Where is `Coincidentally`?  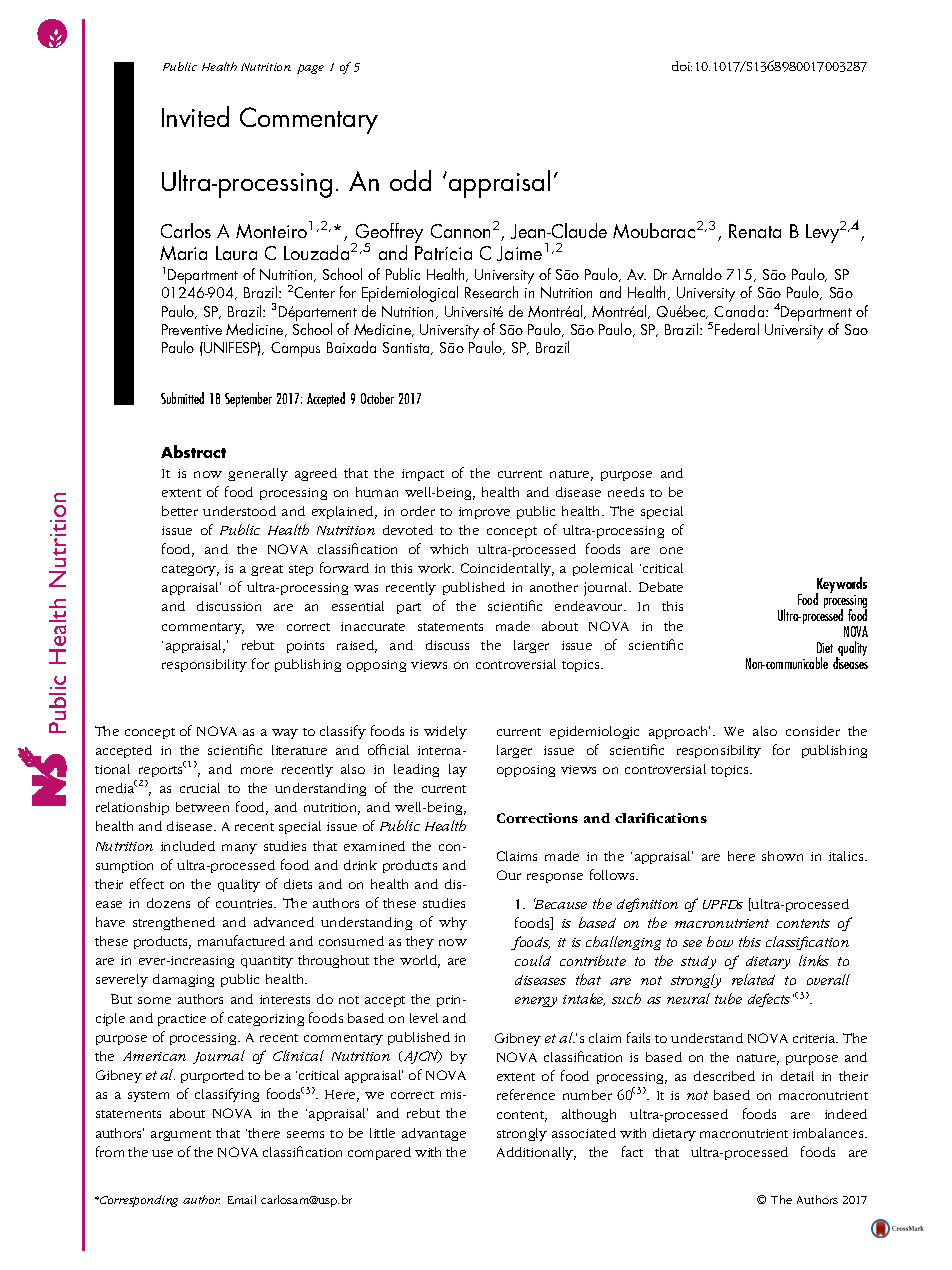
Coincidentally is located at coordinates (507, 569).
